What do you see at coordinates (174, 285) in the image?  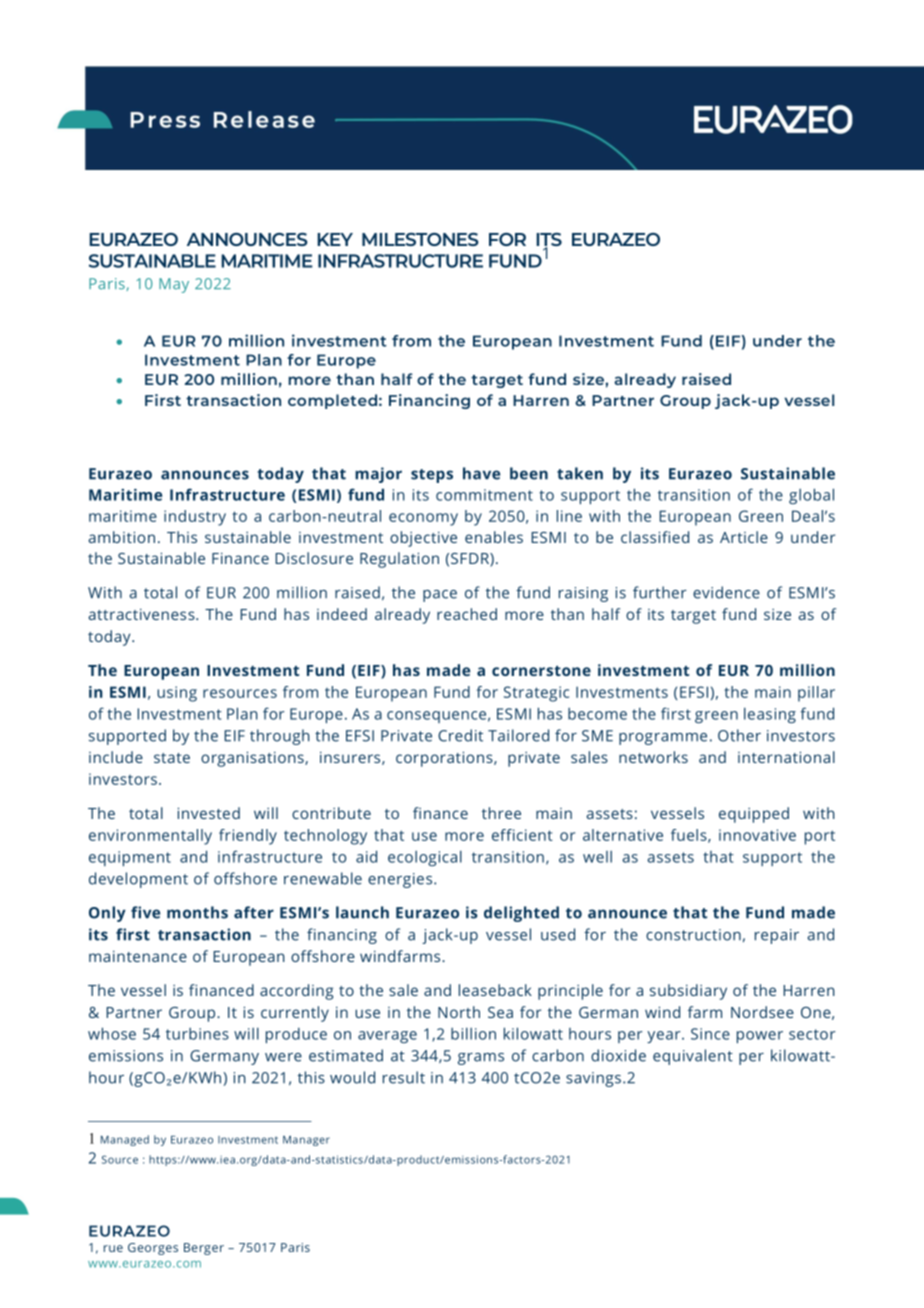 I see `May` at bounding box center [174, 285].
